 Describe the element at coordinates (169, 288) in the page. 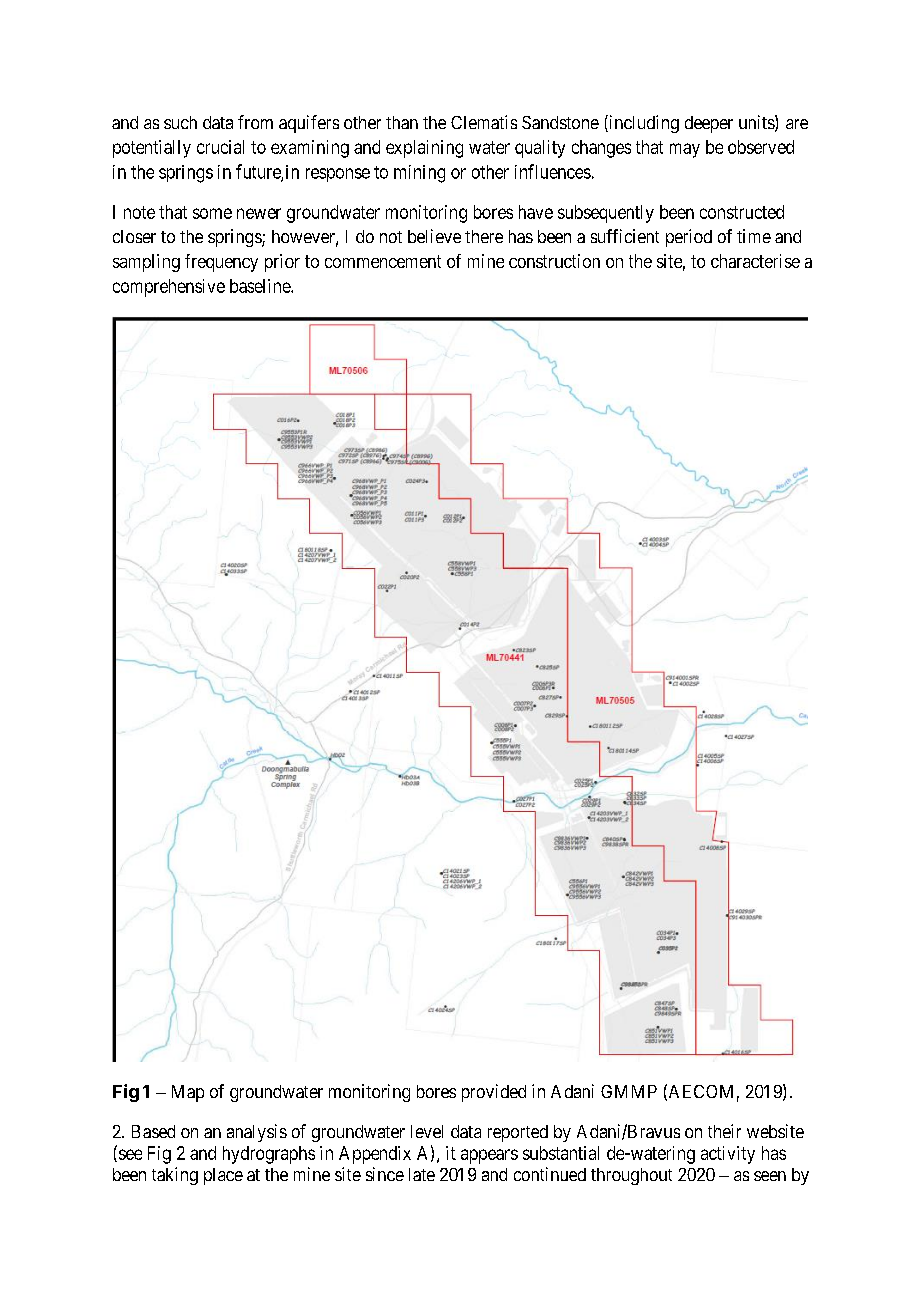

I see `comprehensive` at that location.
